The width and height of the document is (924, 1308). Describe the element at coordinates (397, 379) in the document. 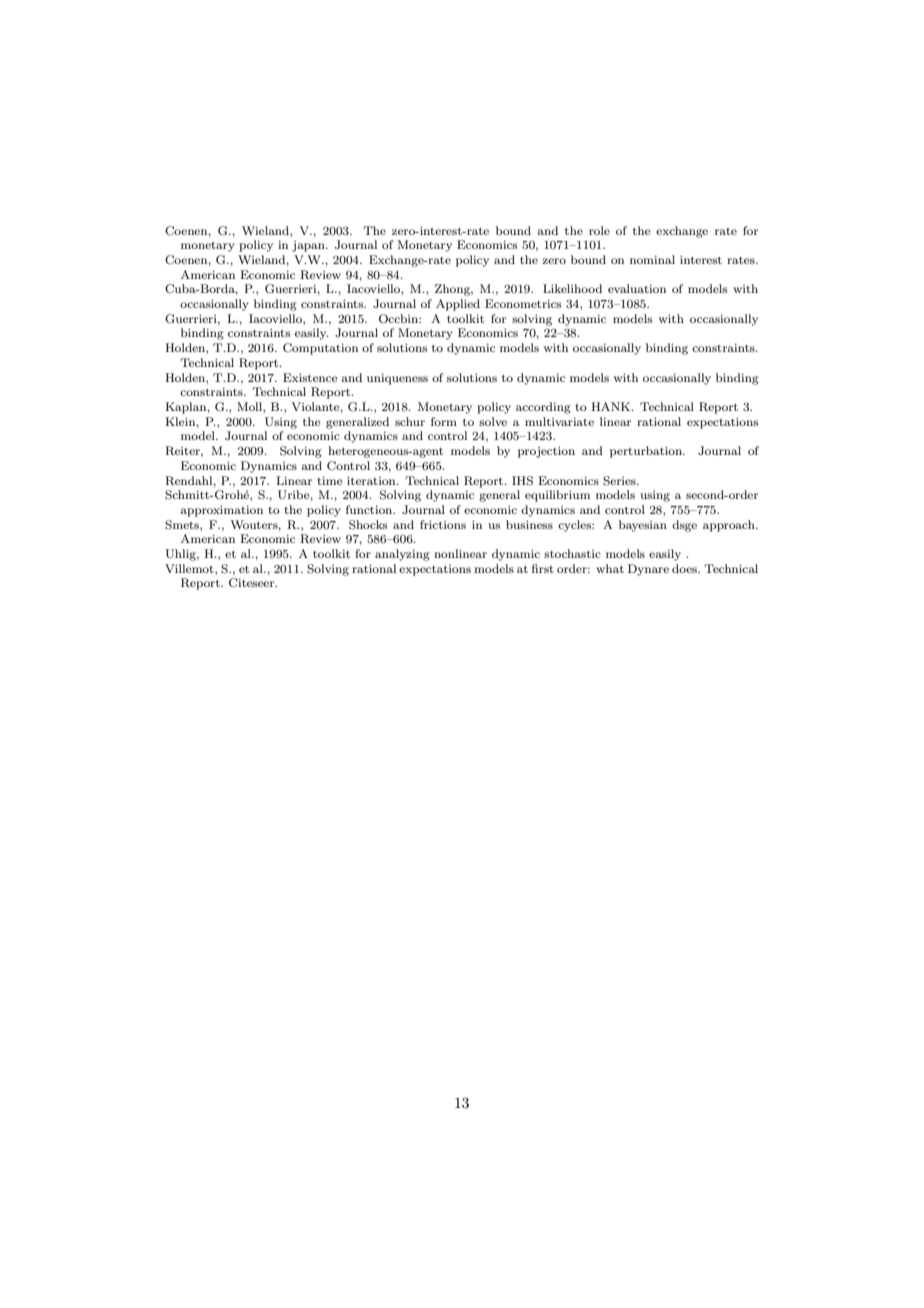

I see `uniqueness` at that location.
